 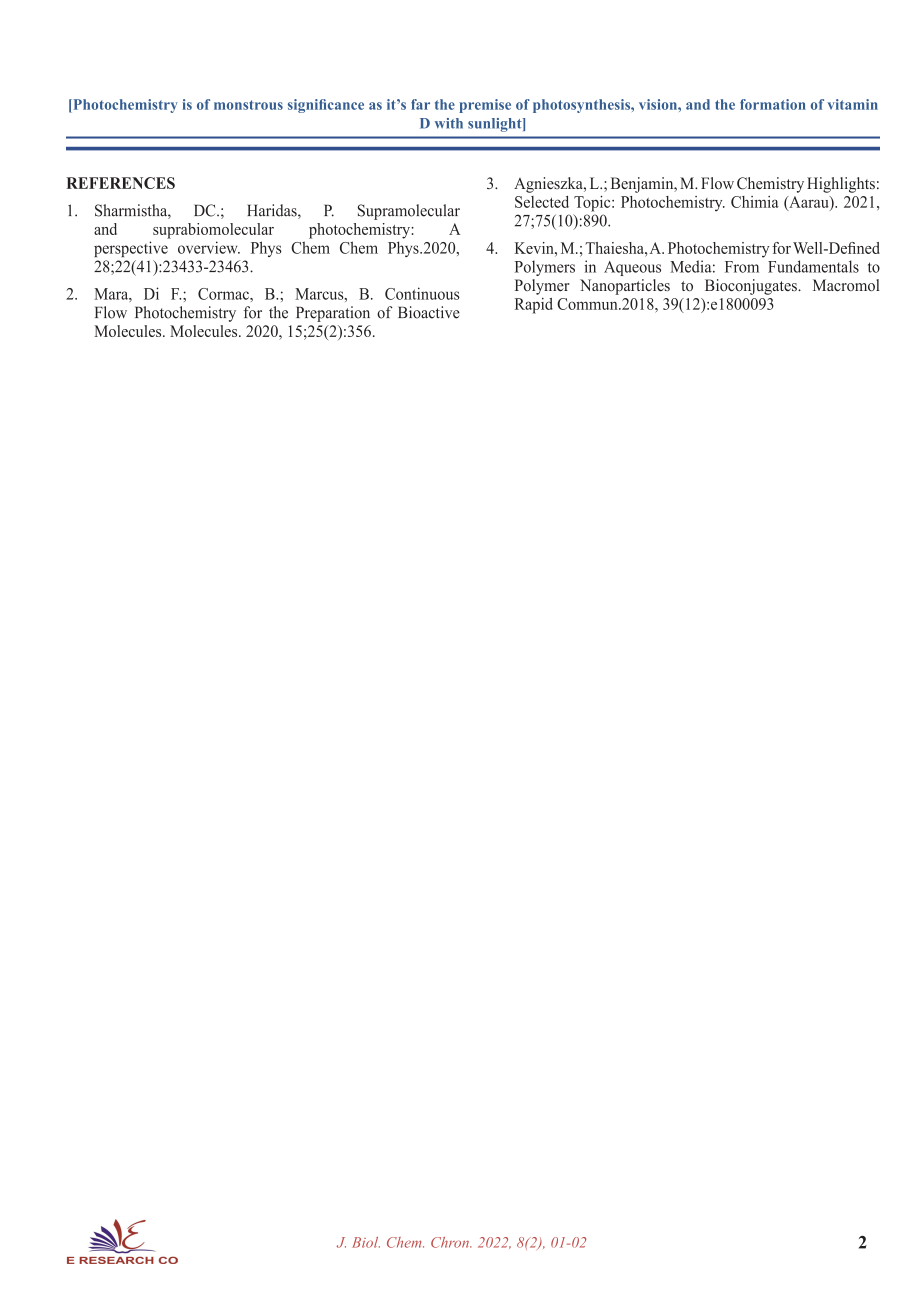 I want to click on premise, so click(x=485, y=106).
